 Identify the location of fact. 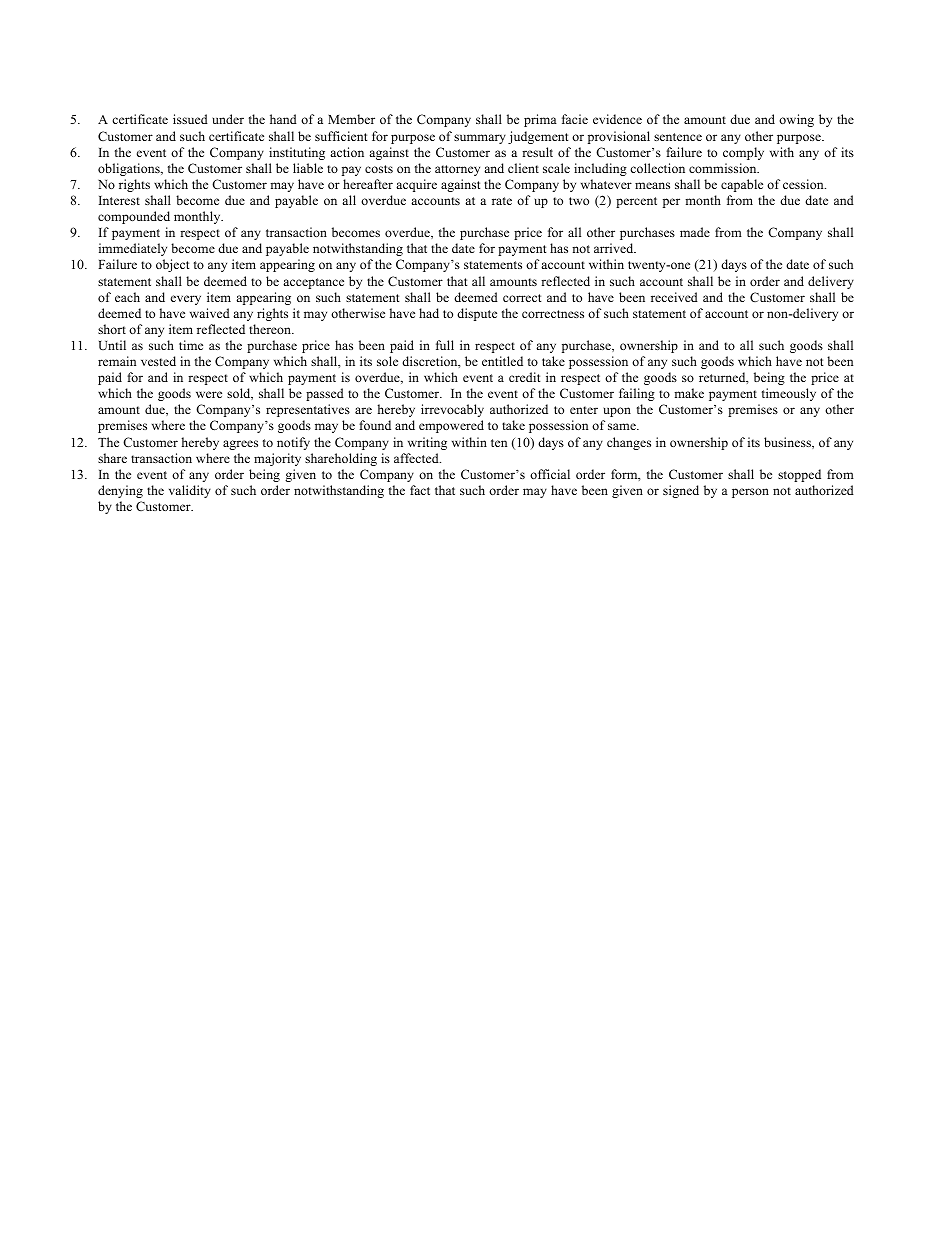
(420, 490).
